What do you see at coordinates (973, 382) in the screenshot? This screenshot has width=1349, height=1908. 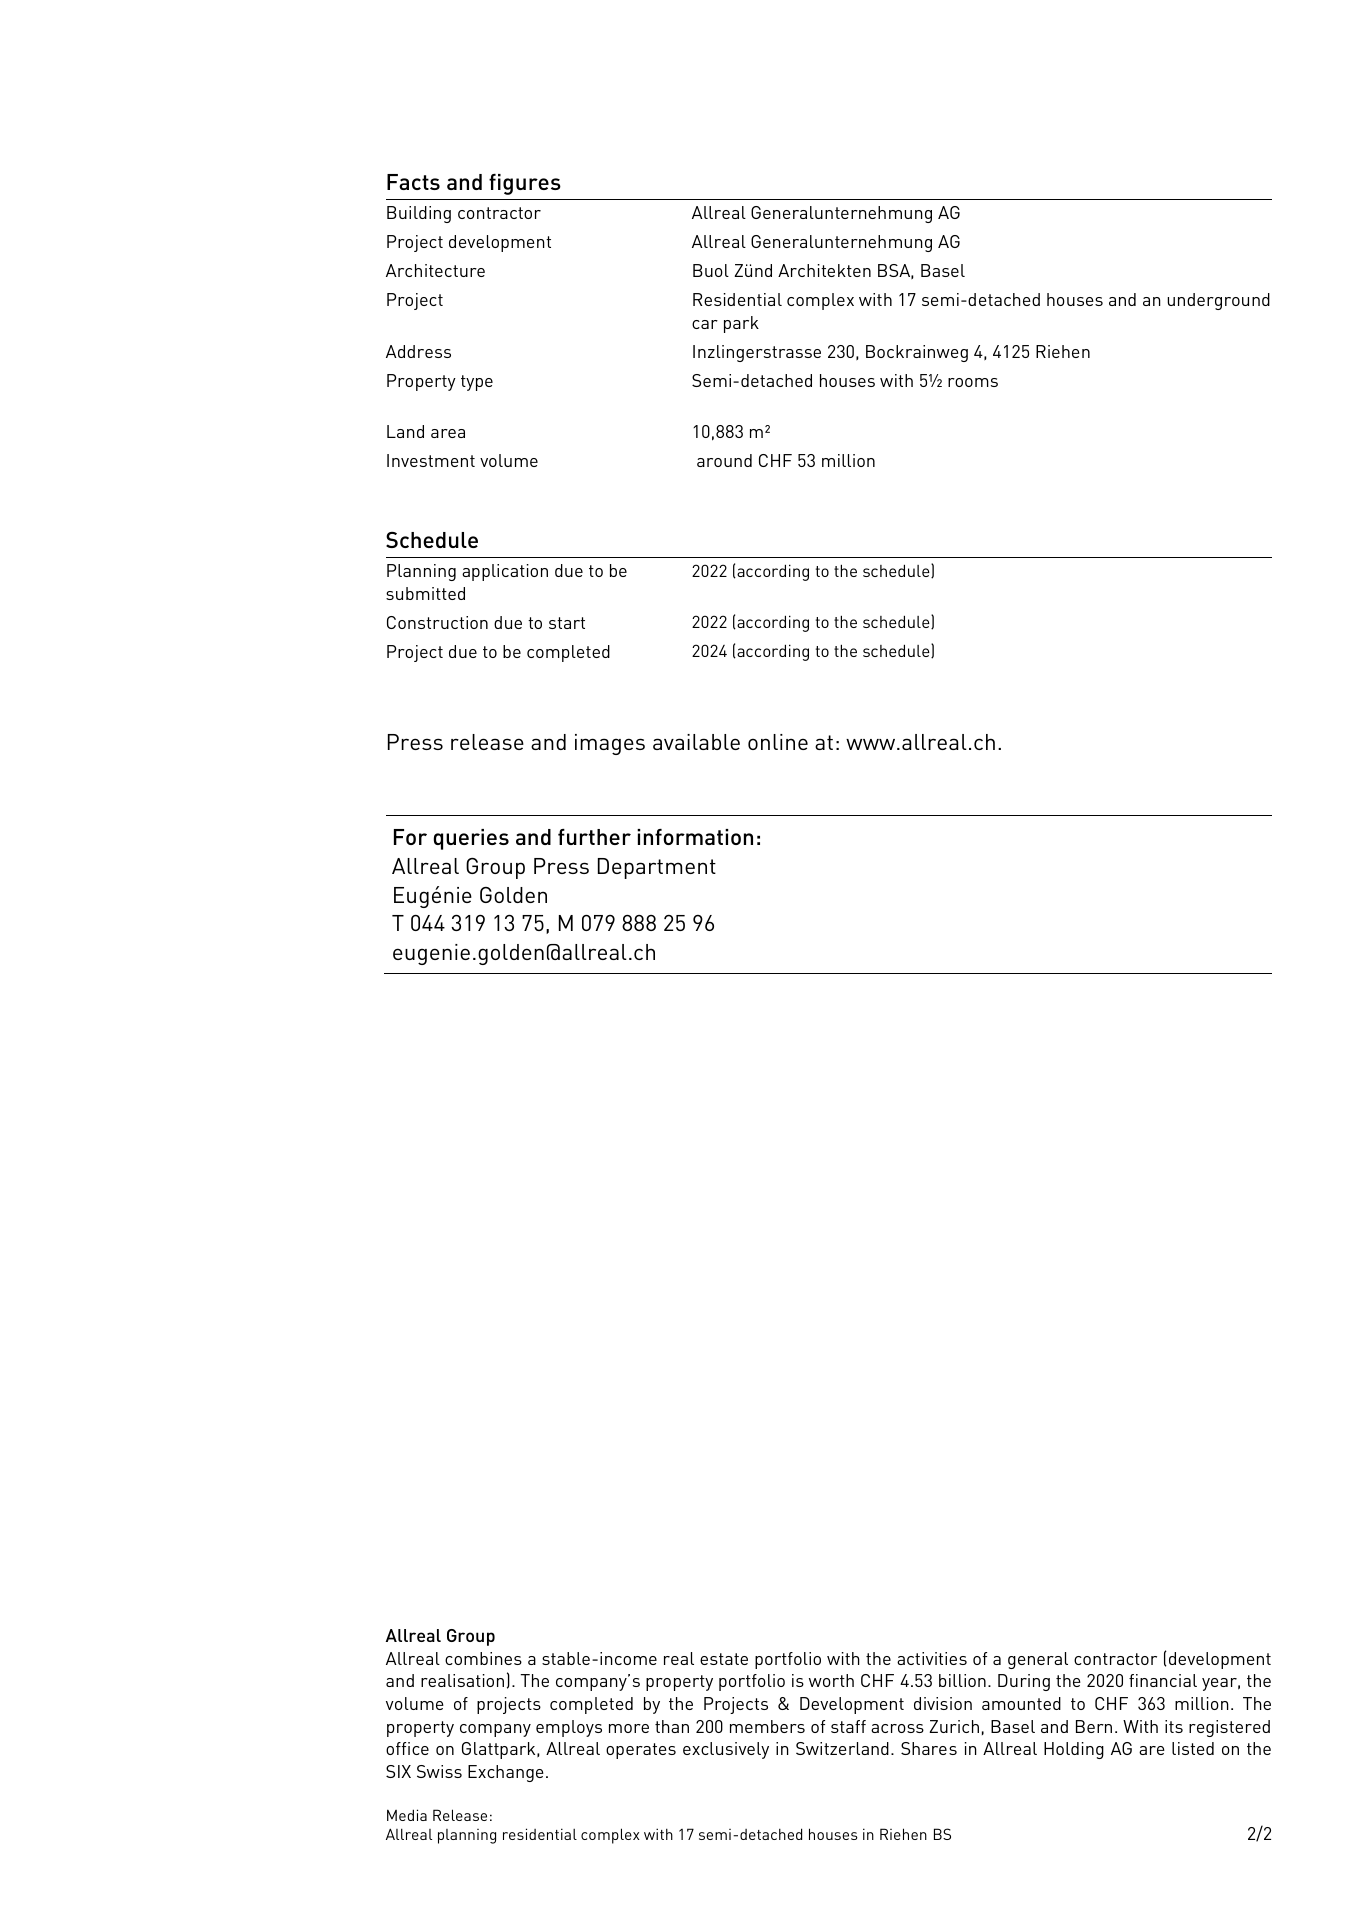 I see `rooms` at bounding box center [973, 382].
